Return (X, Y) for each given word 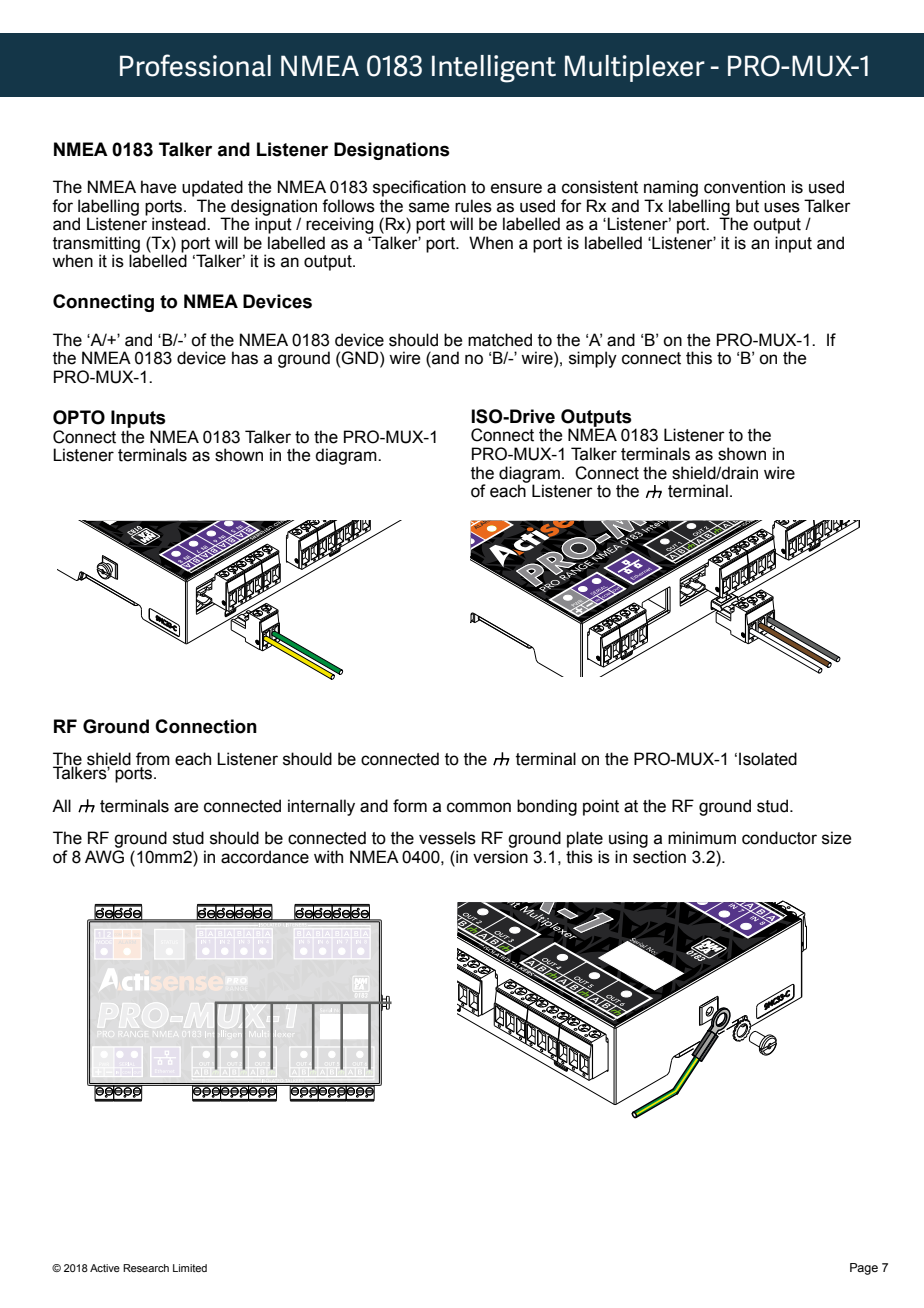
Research (146, 1268)
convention (744, 187)
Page (864, 1269)
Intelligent (494, 69)
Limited (190, 1268)
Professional (195, 65)
